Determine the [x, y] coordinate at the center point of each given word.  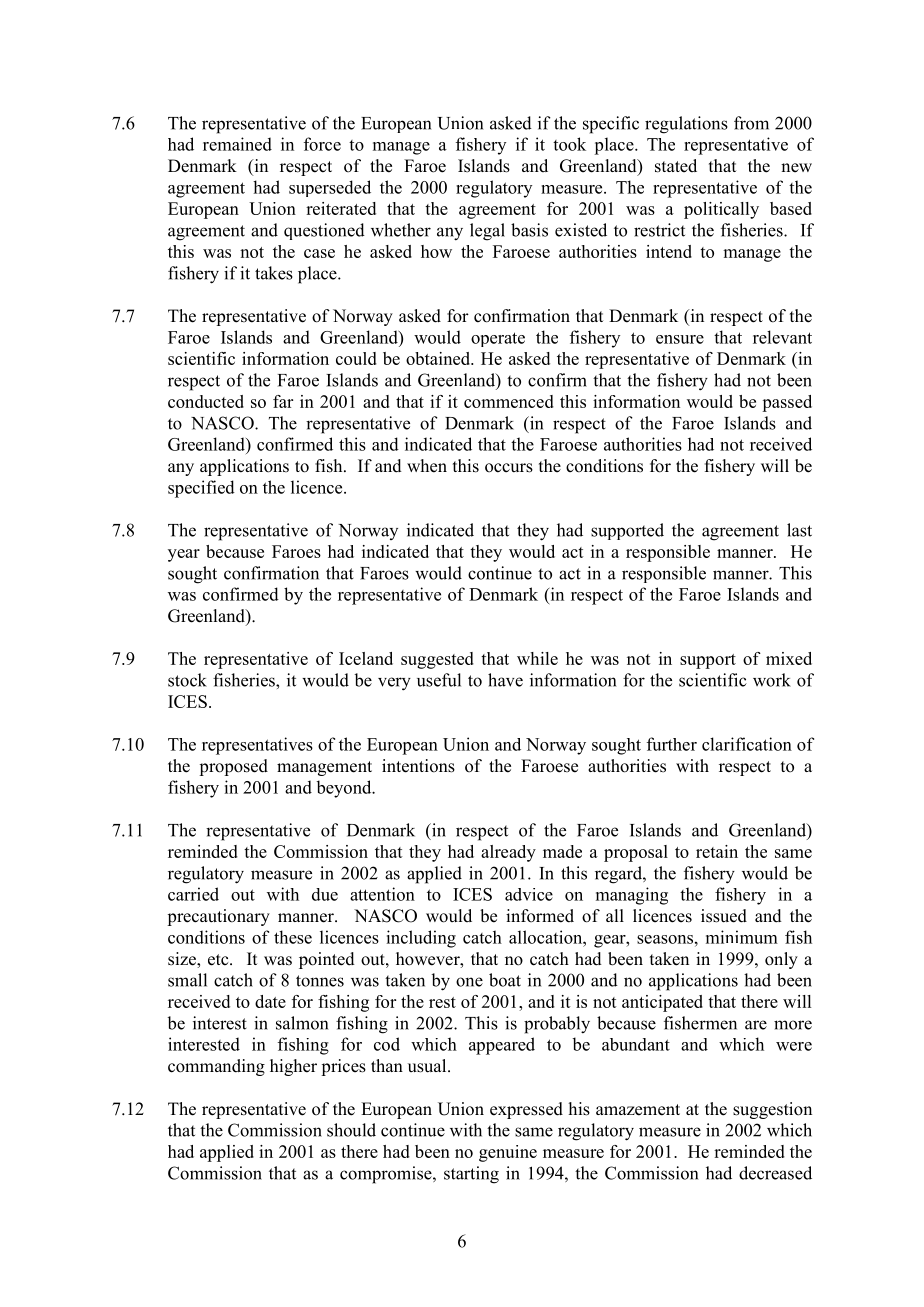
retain [717, 851]
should [351, 1130]
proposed [233, 767]
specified [201, 489]
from [751, 123]
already [508, 853]
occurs [509, 468]
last [799, 530]
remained [237, 144]
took [569, 144]
